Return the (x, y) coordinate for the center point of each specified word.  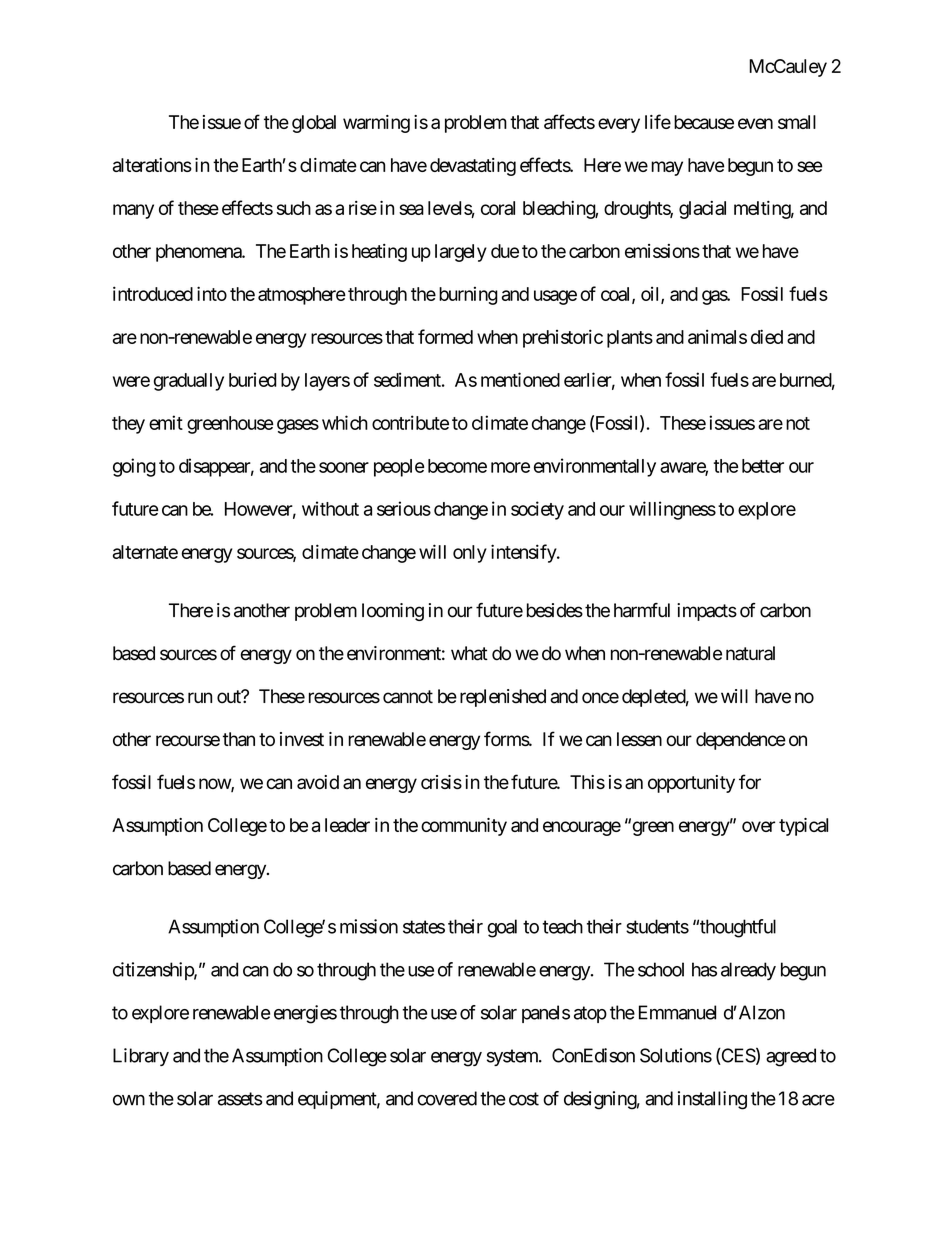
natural (750, 653)
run (200, 697)
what (469, 653)
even (755, 123)
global (314, 124)
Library (141, 1057)
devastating (473, 167)
